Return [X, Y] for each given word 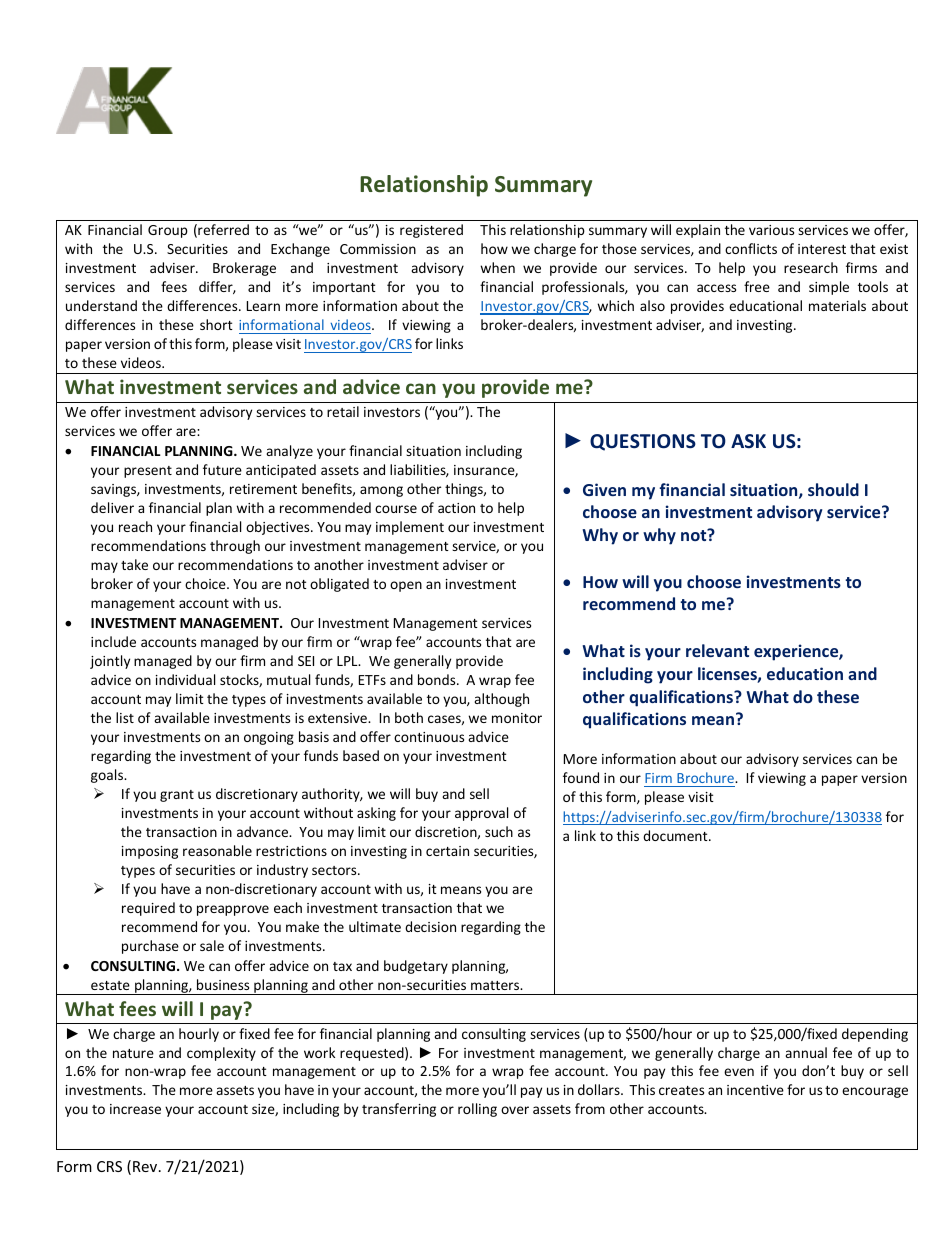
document [676, 835]
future [222, 469]
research [811, 267]
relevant [717, 650]
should [833, 489]
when [497, 267]
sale [212, 945]
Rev [146, 1166]
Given [604, 489]
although [501, 700]
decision [430, 926]
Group [168, 231]
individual [185, 679]
